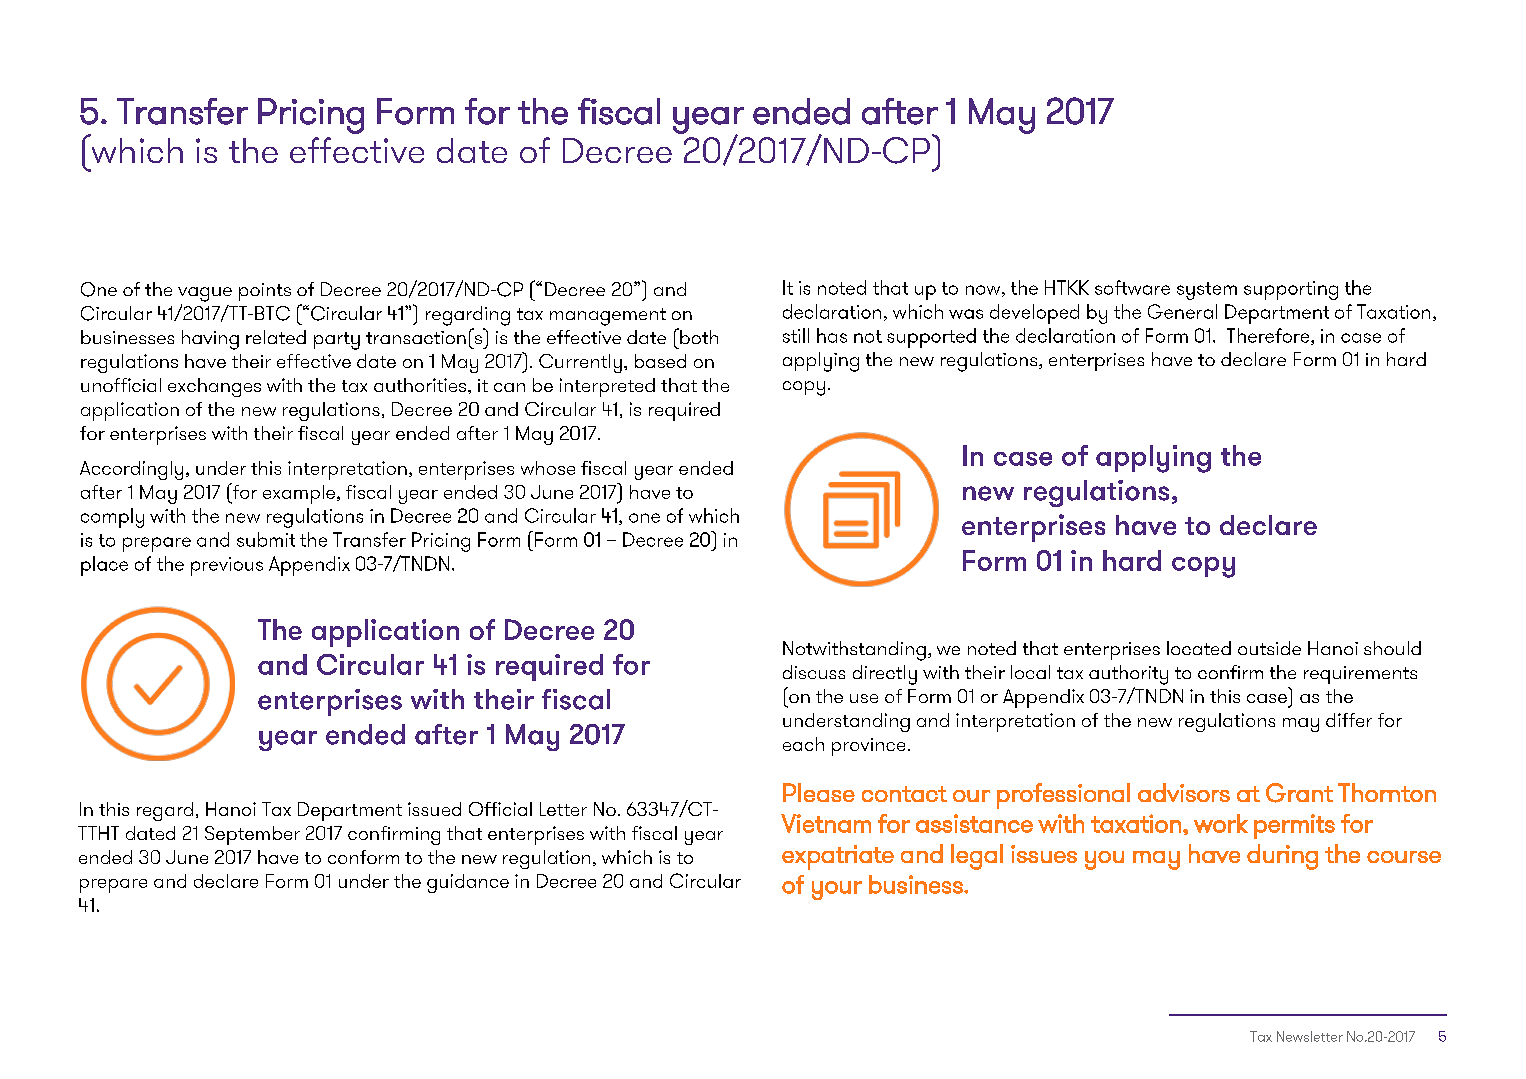 Image resolution: width=1526 pixels, height=1079 pixels. I want to click on Therefore, so click(1269, 336).
